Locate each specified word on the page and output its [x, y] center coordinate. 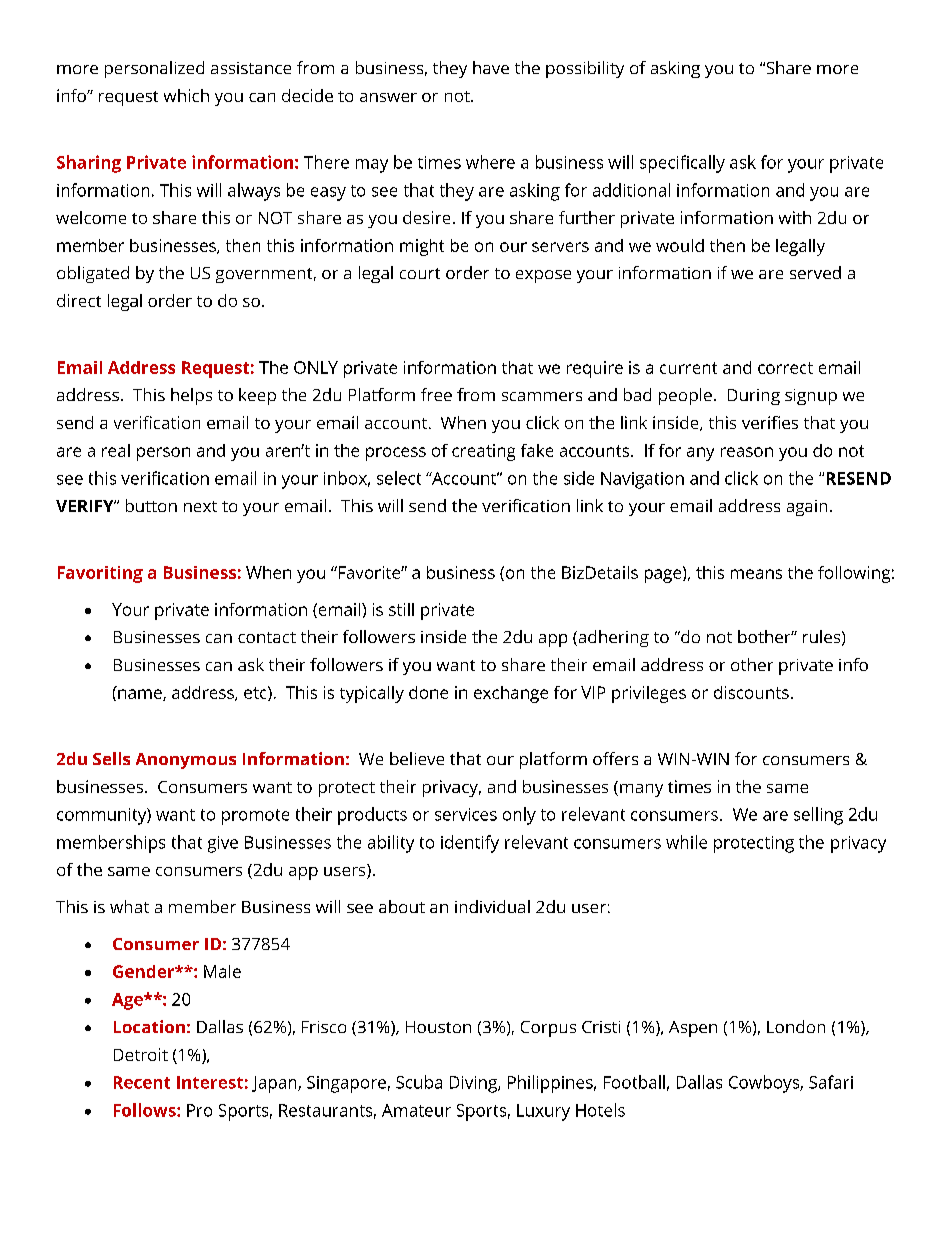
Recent [142, 1082]
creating [483, 452]
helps [191, 396]
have [491, 67]
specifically [682, 164]
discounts [751, 692]
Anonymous [186, 761]
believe [417, 758]
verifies [770, 422]
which [186, 95]
